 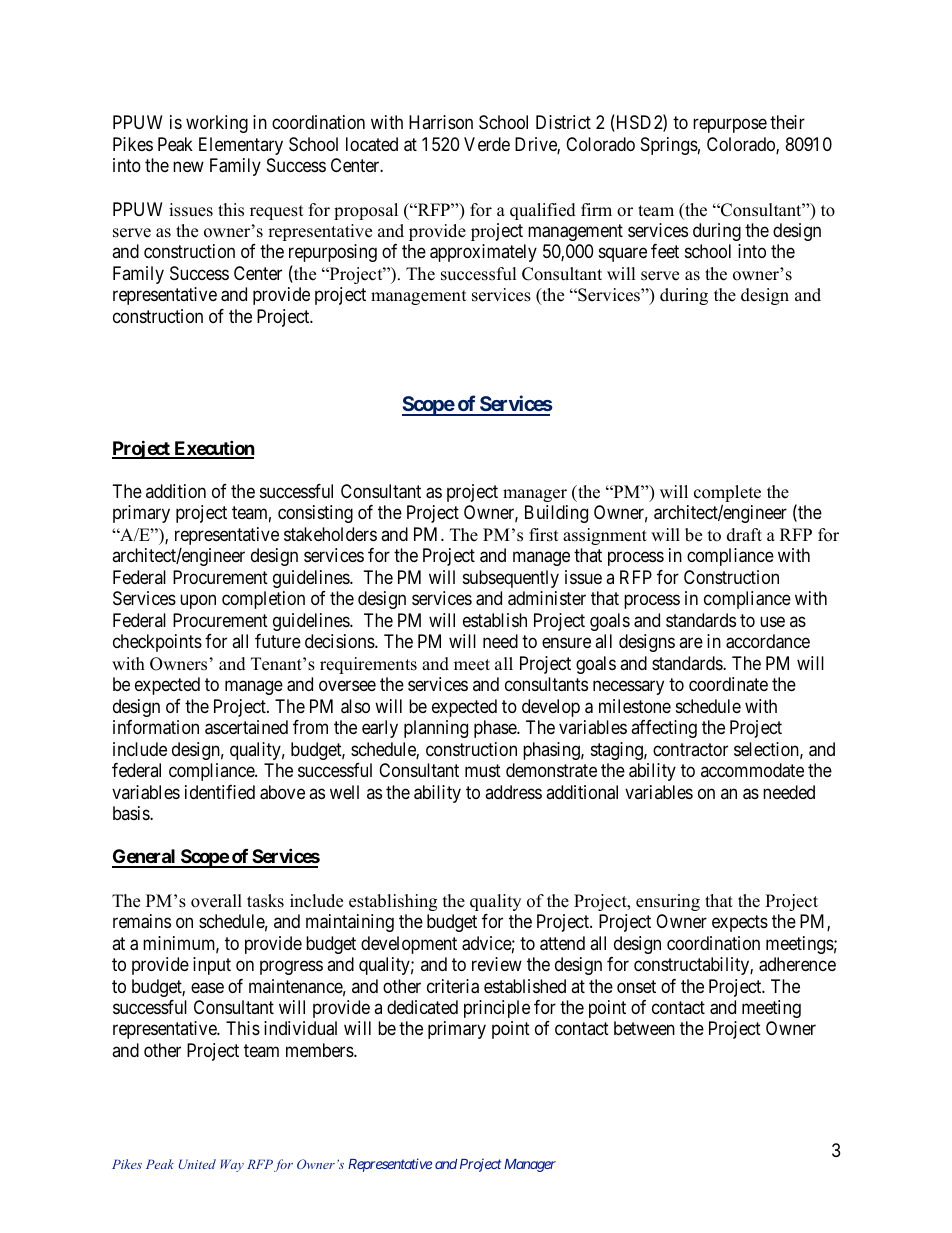 What do you see at coordinates (216, 901) in the page?
I see `overall` at bounding box center [216, 901].
